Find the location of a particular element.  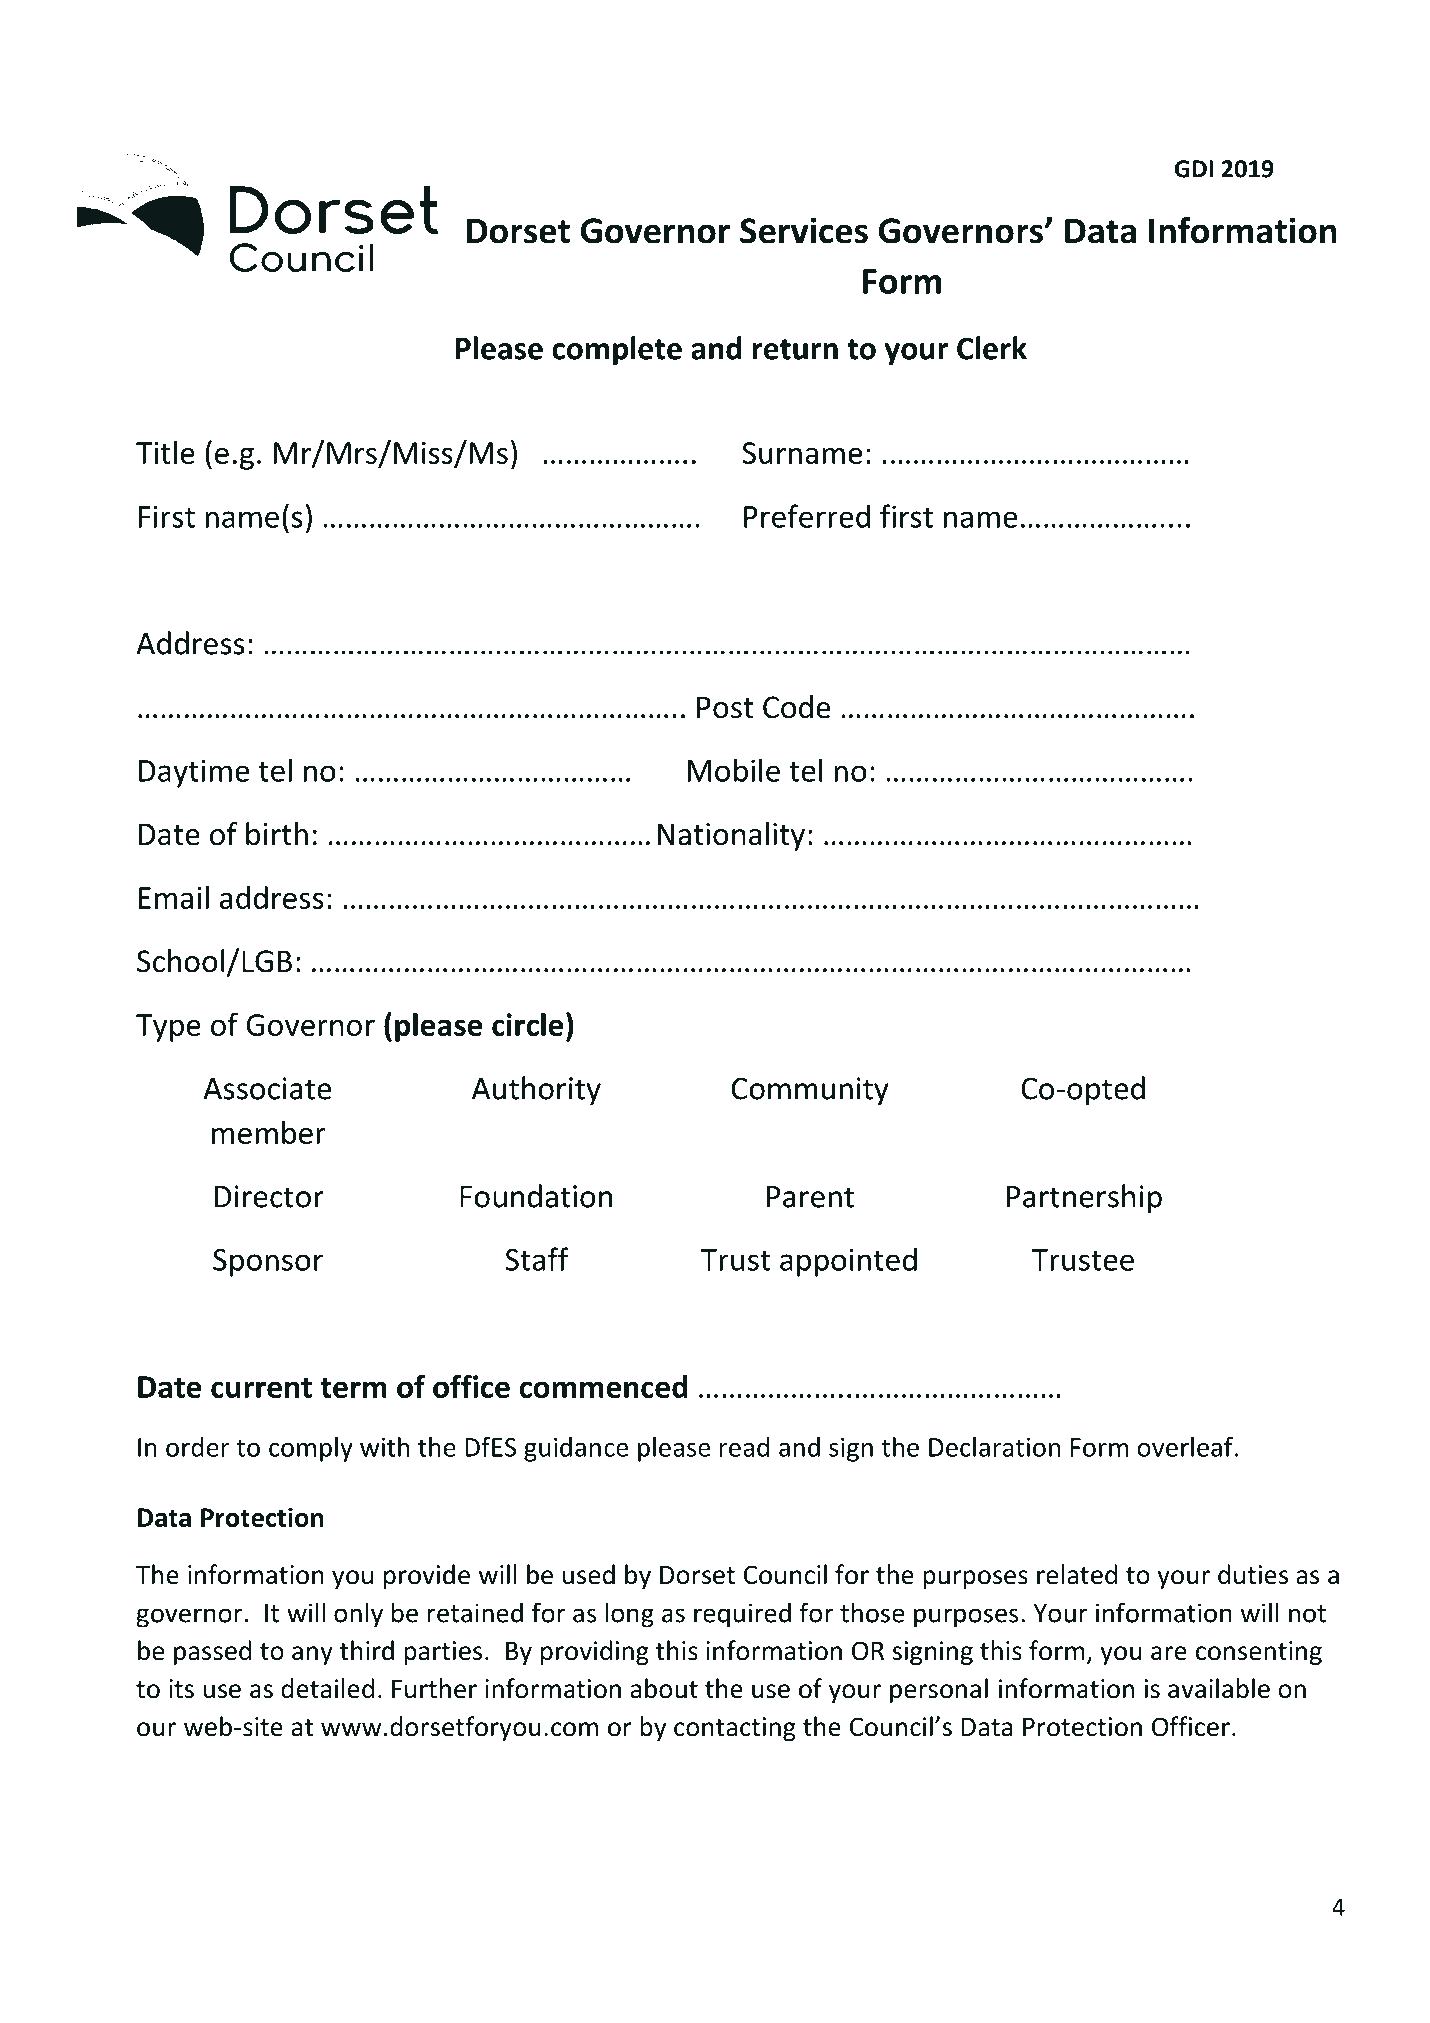

Partnership is located at coordinates (1084, 1199).
